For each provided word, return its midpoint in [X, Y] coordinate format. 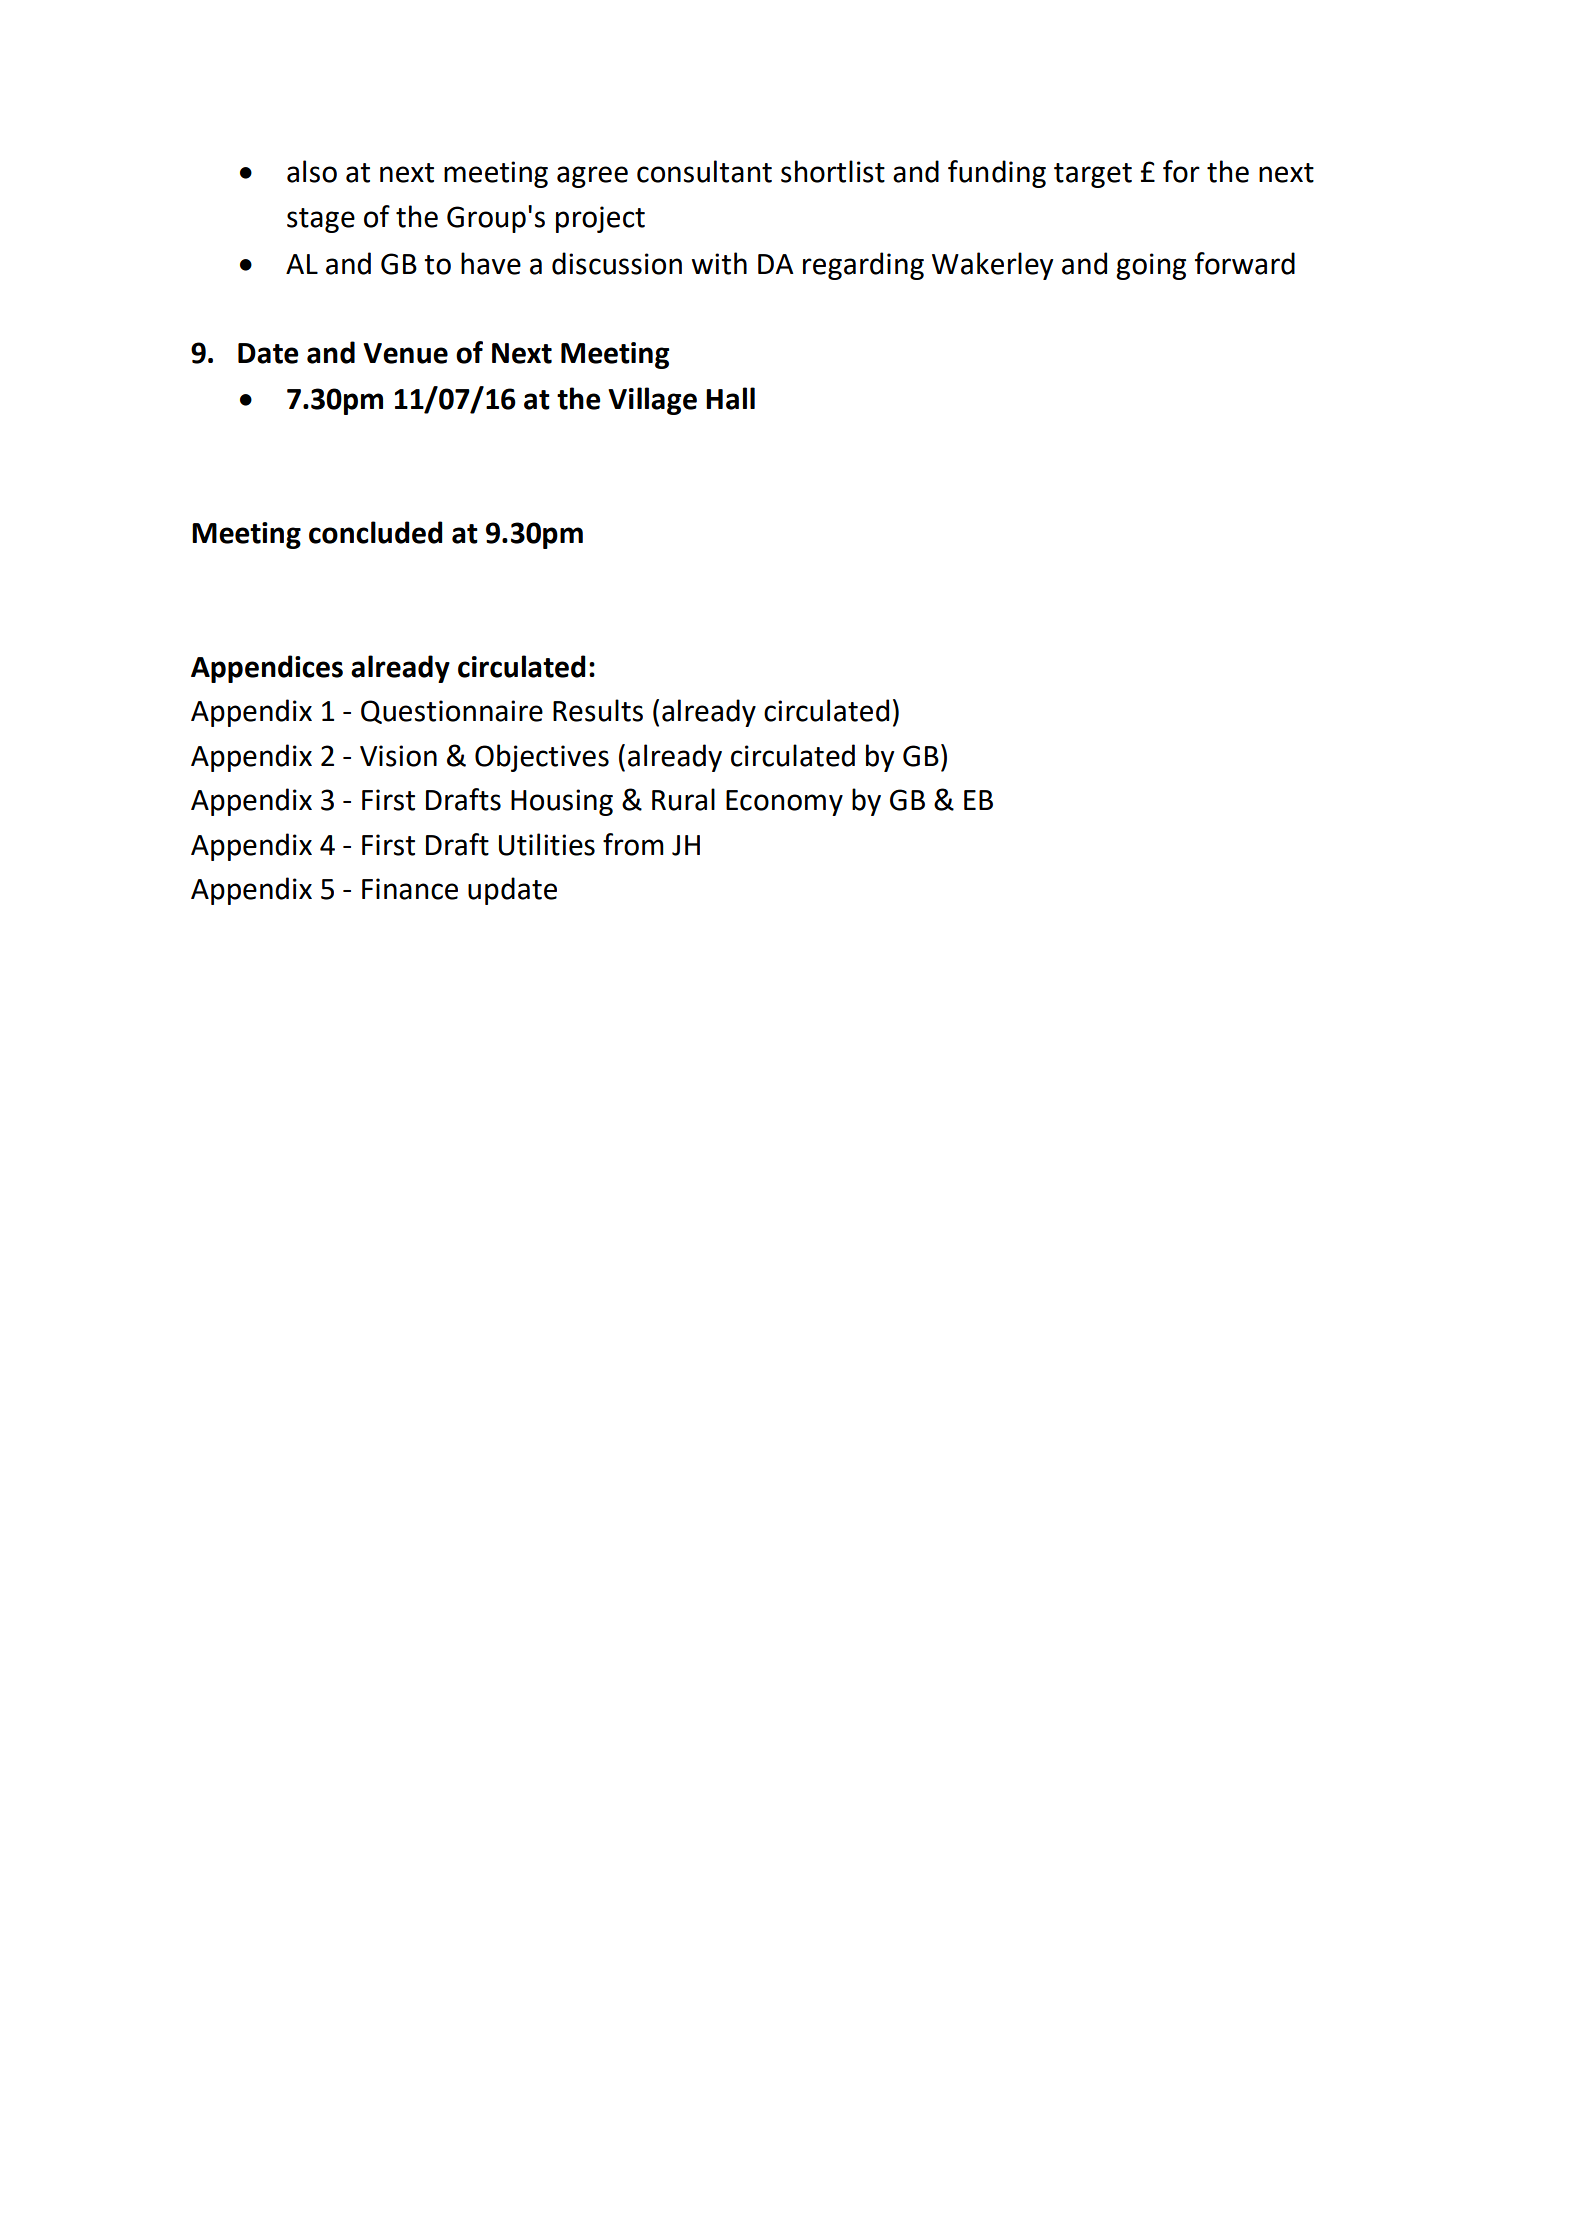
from [633, 844]
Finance [410, 889]
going [1151, 266]
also [312, 171]
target [1093, 175]
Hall [730, 398]
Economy [784, 803]
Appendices [267, 669]
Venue [405, 353]
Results [598, 710]
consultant [704, 171]
